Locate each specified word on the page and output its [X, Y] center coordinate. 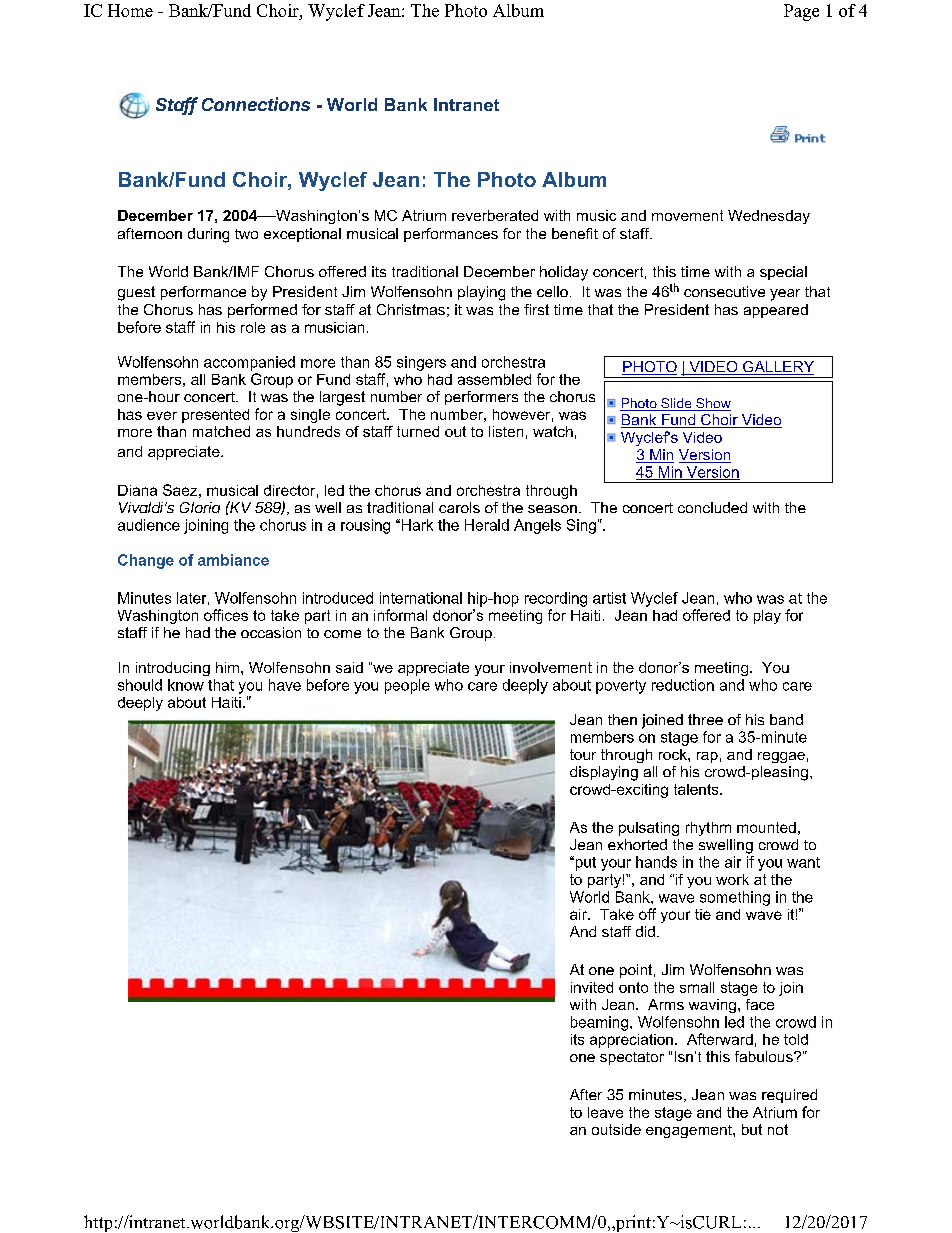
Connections [256, 104]
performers [481, 398]
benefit [575, 233]
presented [215, 416]
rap [707, 757]
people [407, 686]
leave [605, 1112]
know [186, 685]
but [752, 1129]
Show [712, 404]
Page [801, 12]
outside [616, 1129]
